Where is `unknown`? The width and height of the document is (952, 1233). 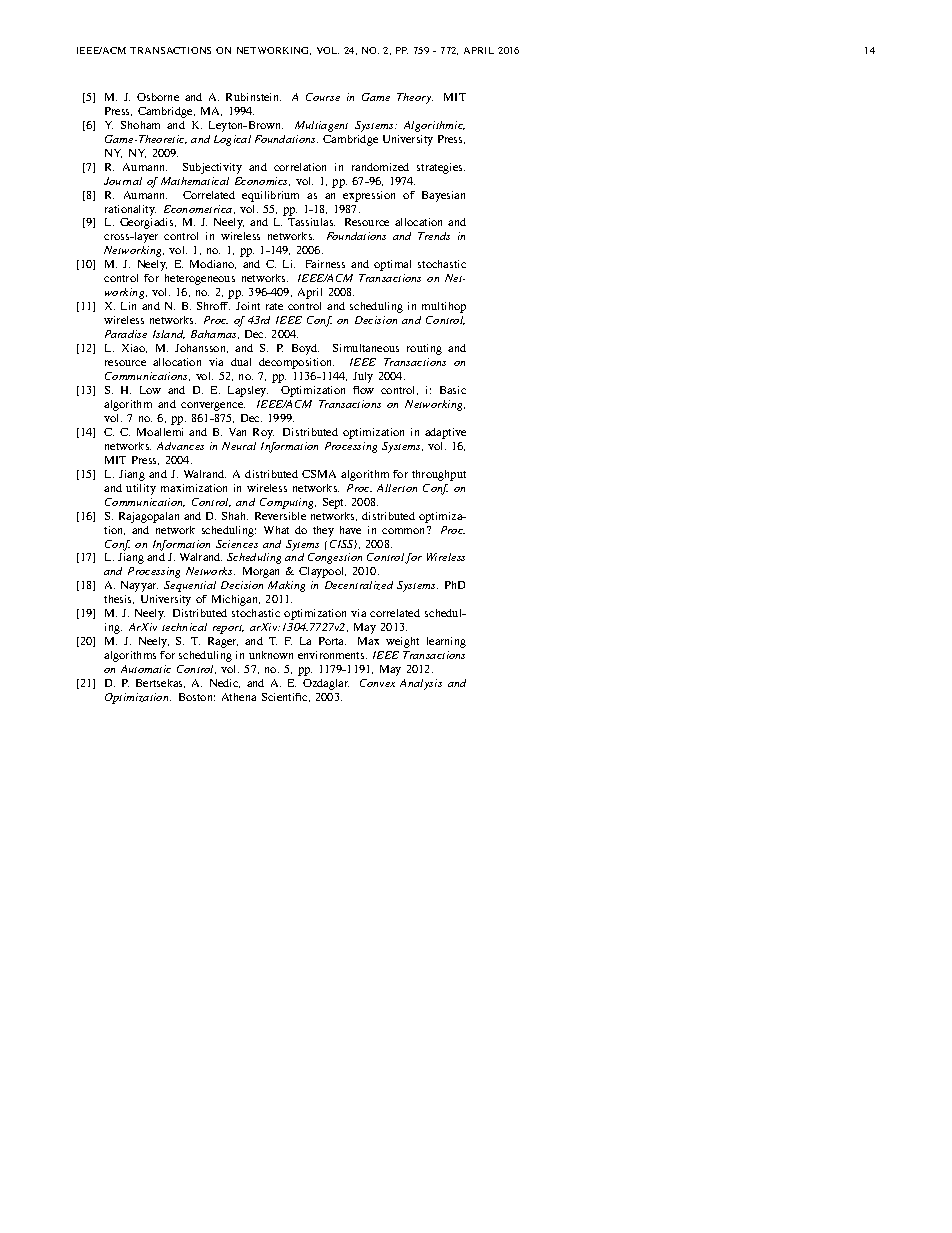
unknown is located at coordinates (271, 655).
